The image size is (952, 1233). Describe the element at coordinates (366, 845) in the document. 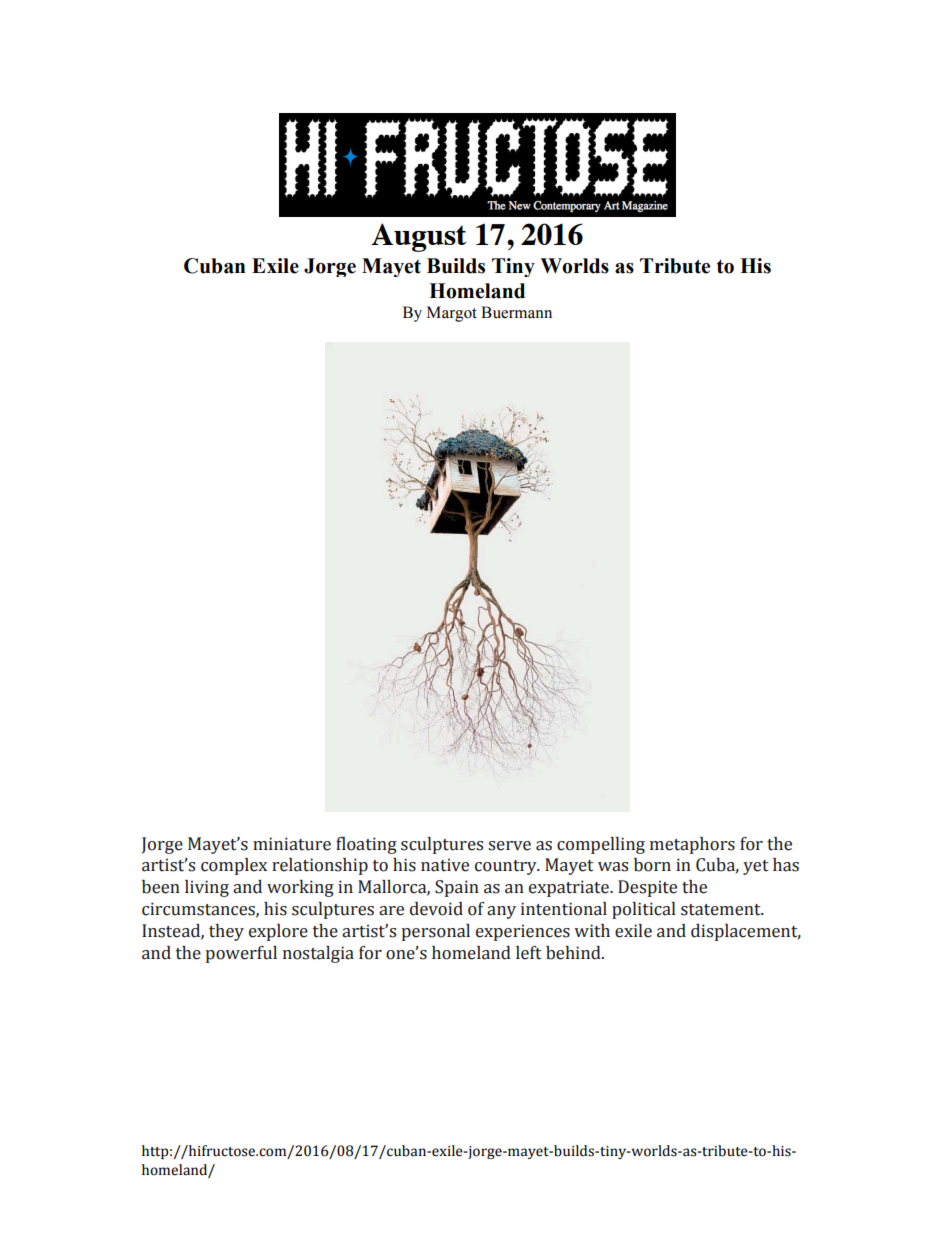

I see `floating` at that location.
